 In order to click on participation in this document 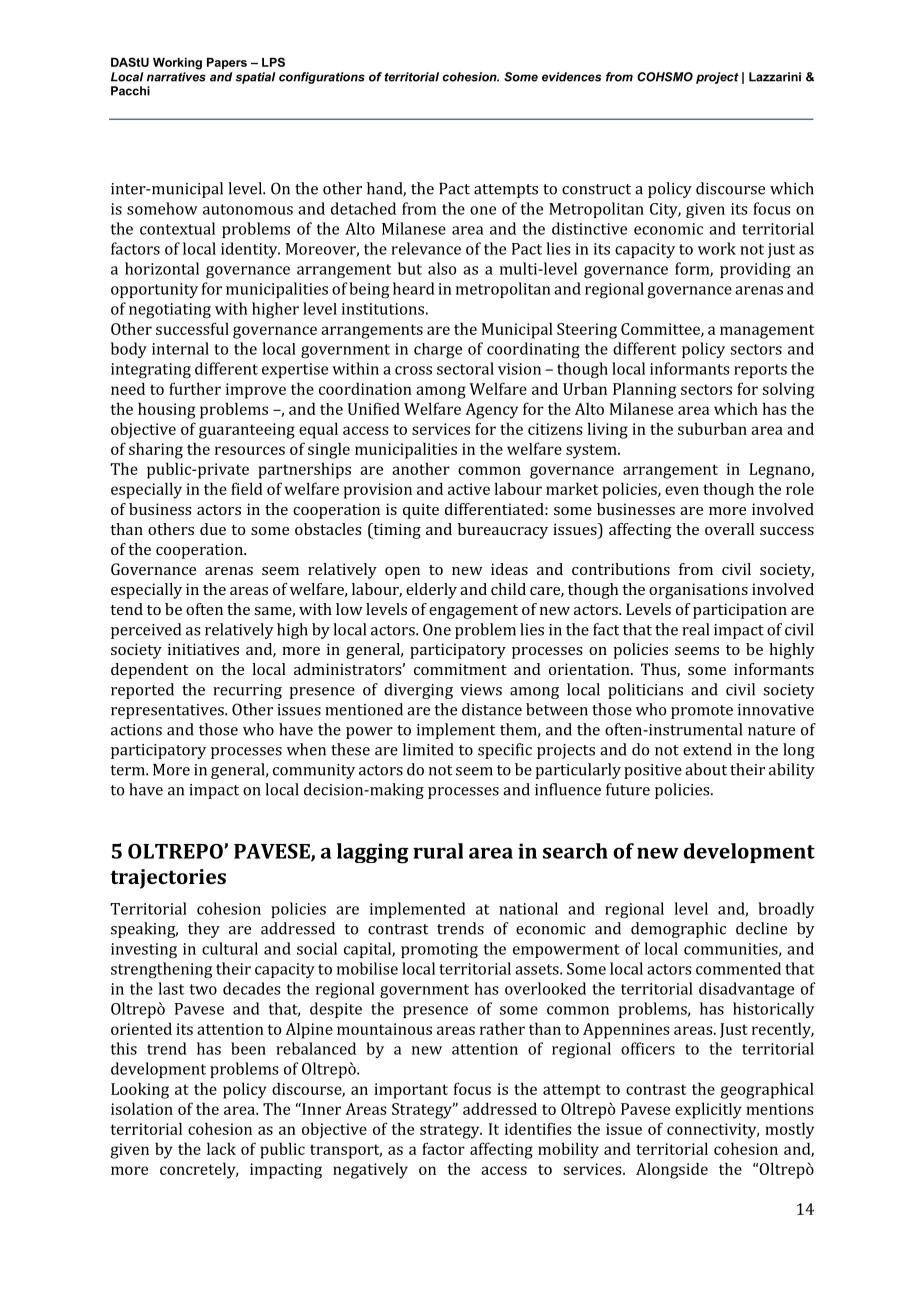, I will do `click(740, 611)`.
